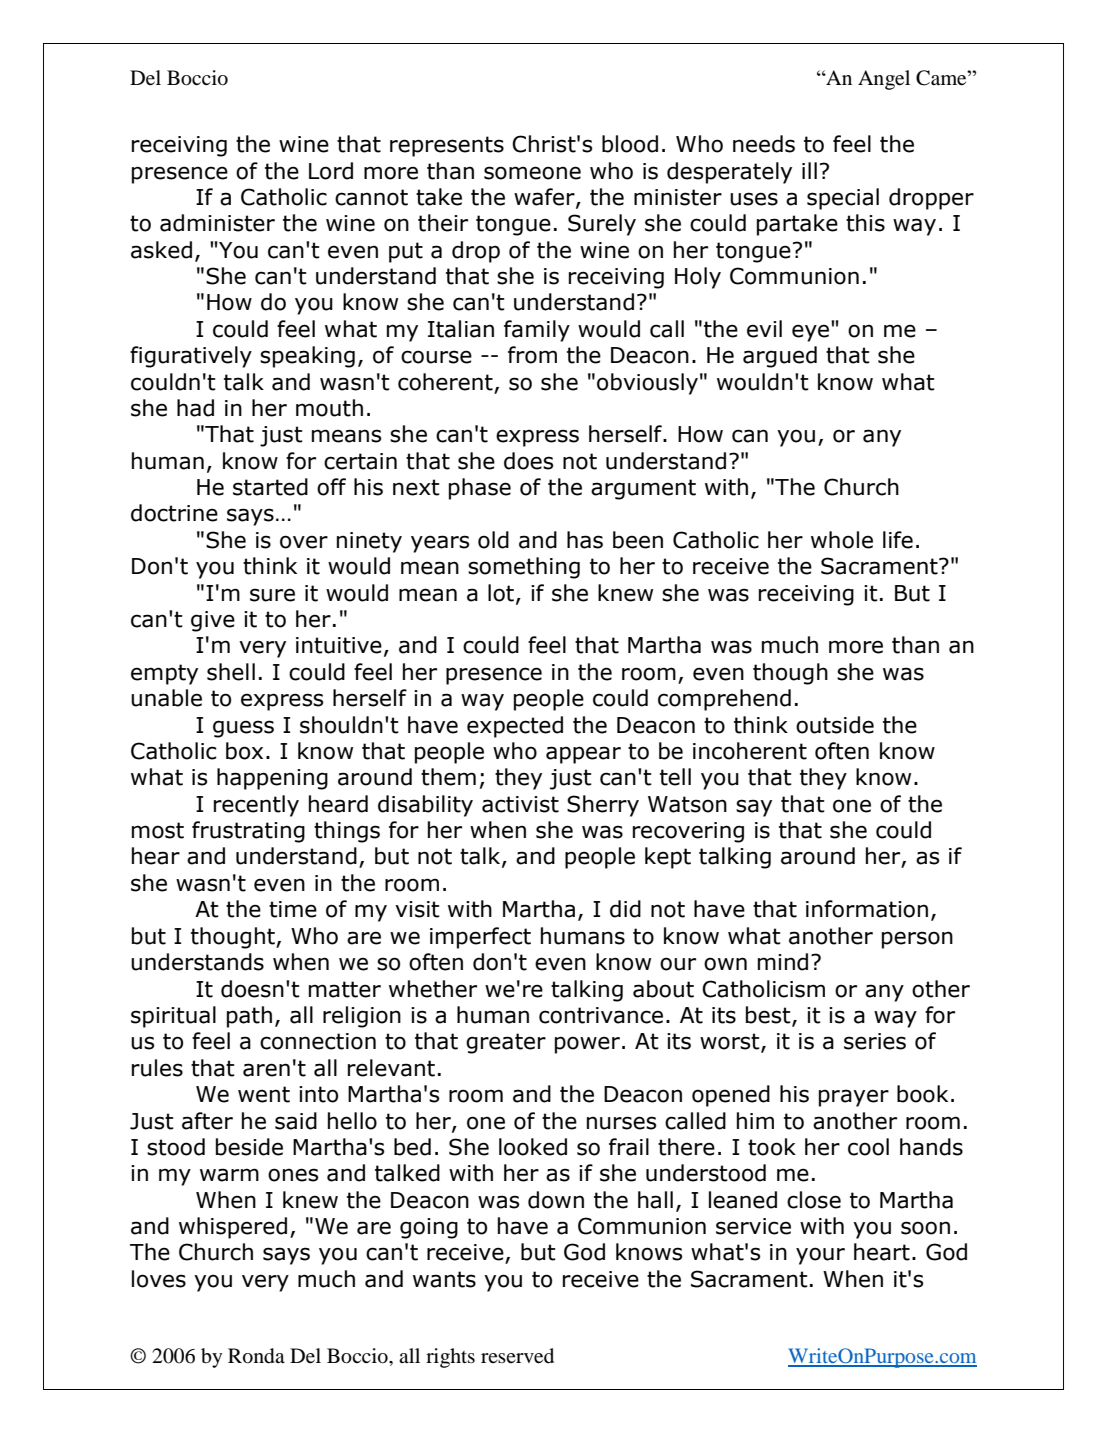  I want to click on Lord, so click(331, 171).
